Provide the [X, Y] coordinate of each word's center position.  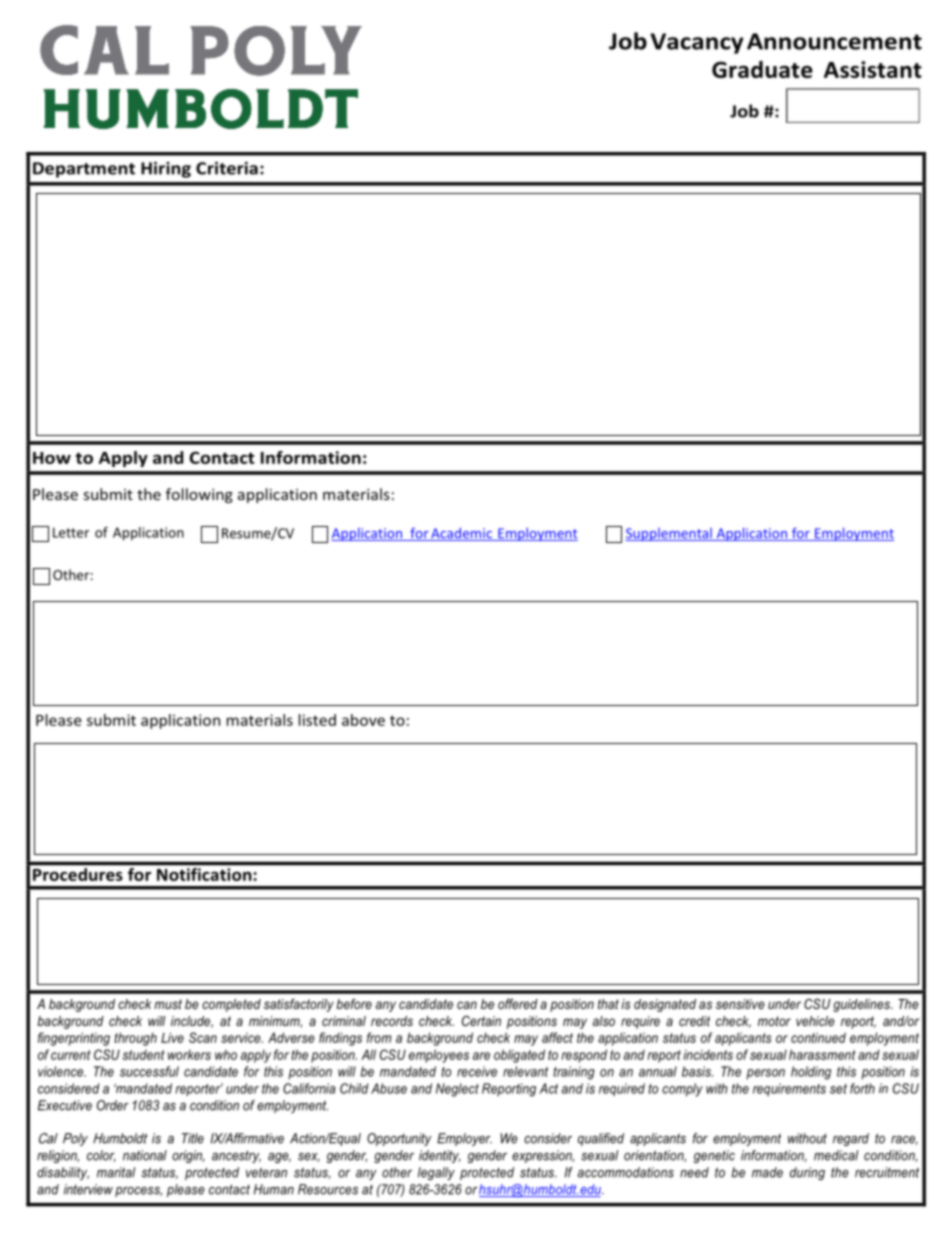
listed [317, 720]
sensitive [740, 1004]
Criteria [227, 168]
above [363, 720]
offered [518, 1004]
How [52, 458]
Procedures [78, 874]
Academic [461, 534]
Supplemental [669, 534]
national [145, 1155]
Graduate [762, 69]
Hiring [166, 170]
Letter [71, 532]
